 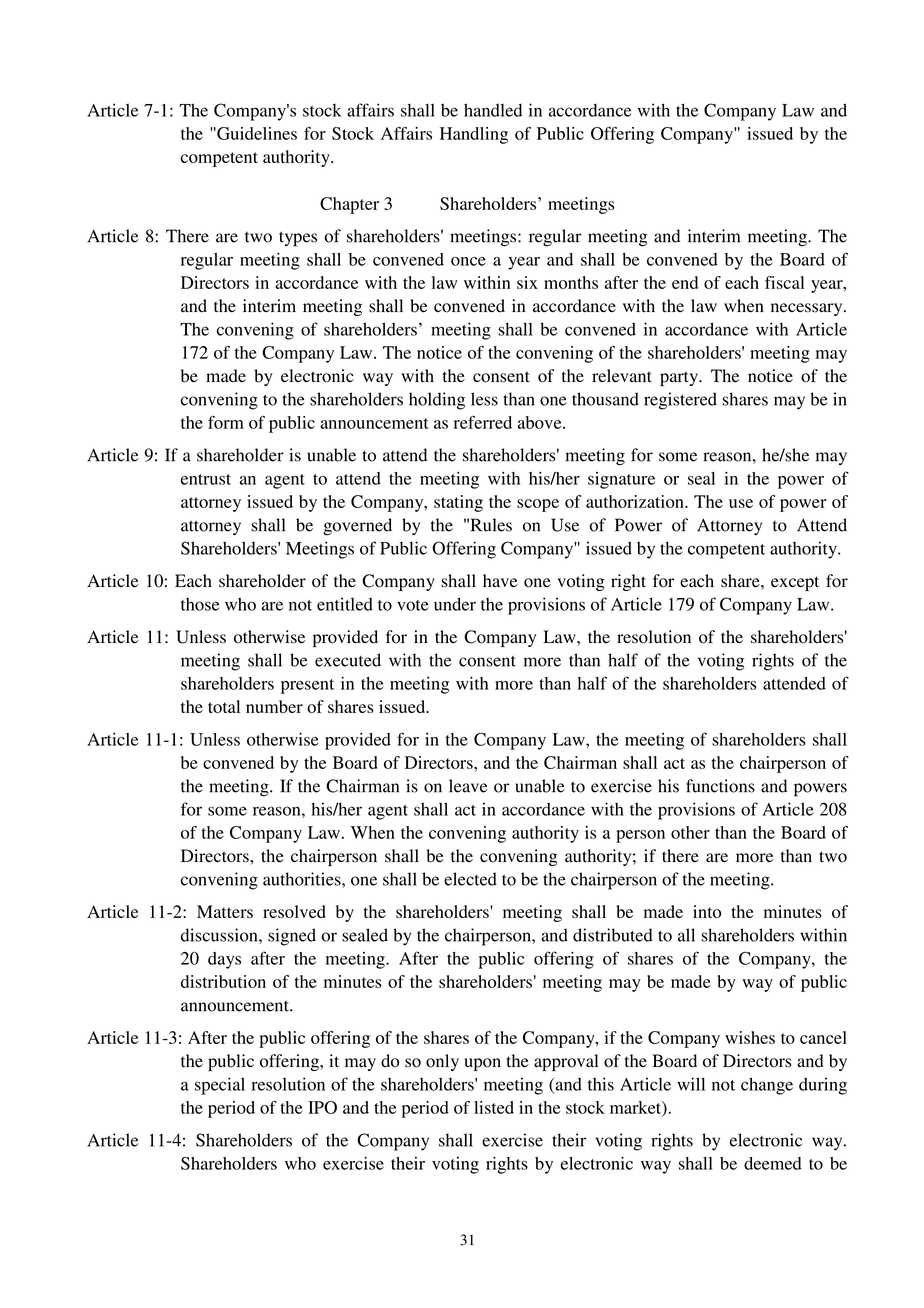 What do you see at coordinates (784, 282) in the image?
I see `fiscal` at bounding box center [784, 282].
